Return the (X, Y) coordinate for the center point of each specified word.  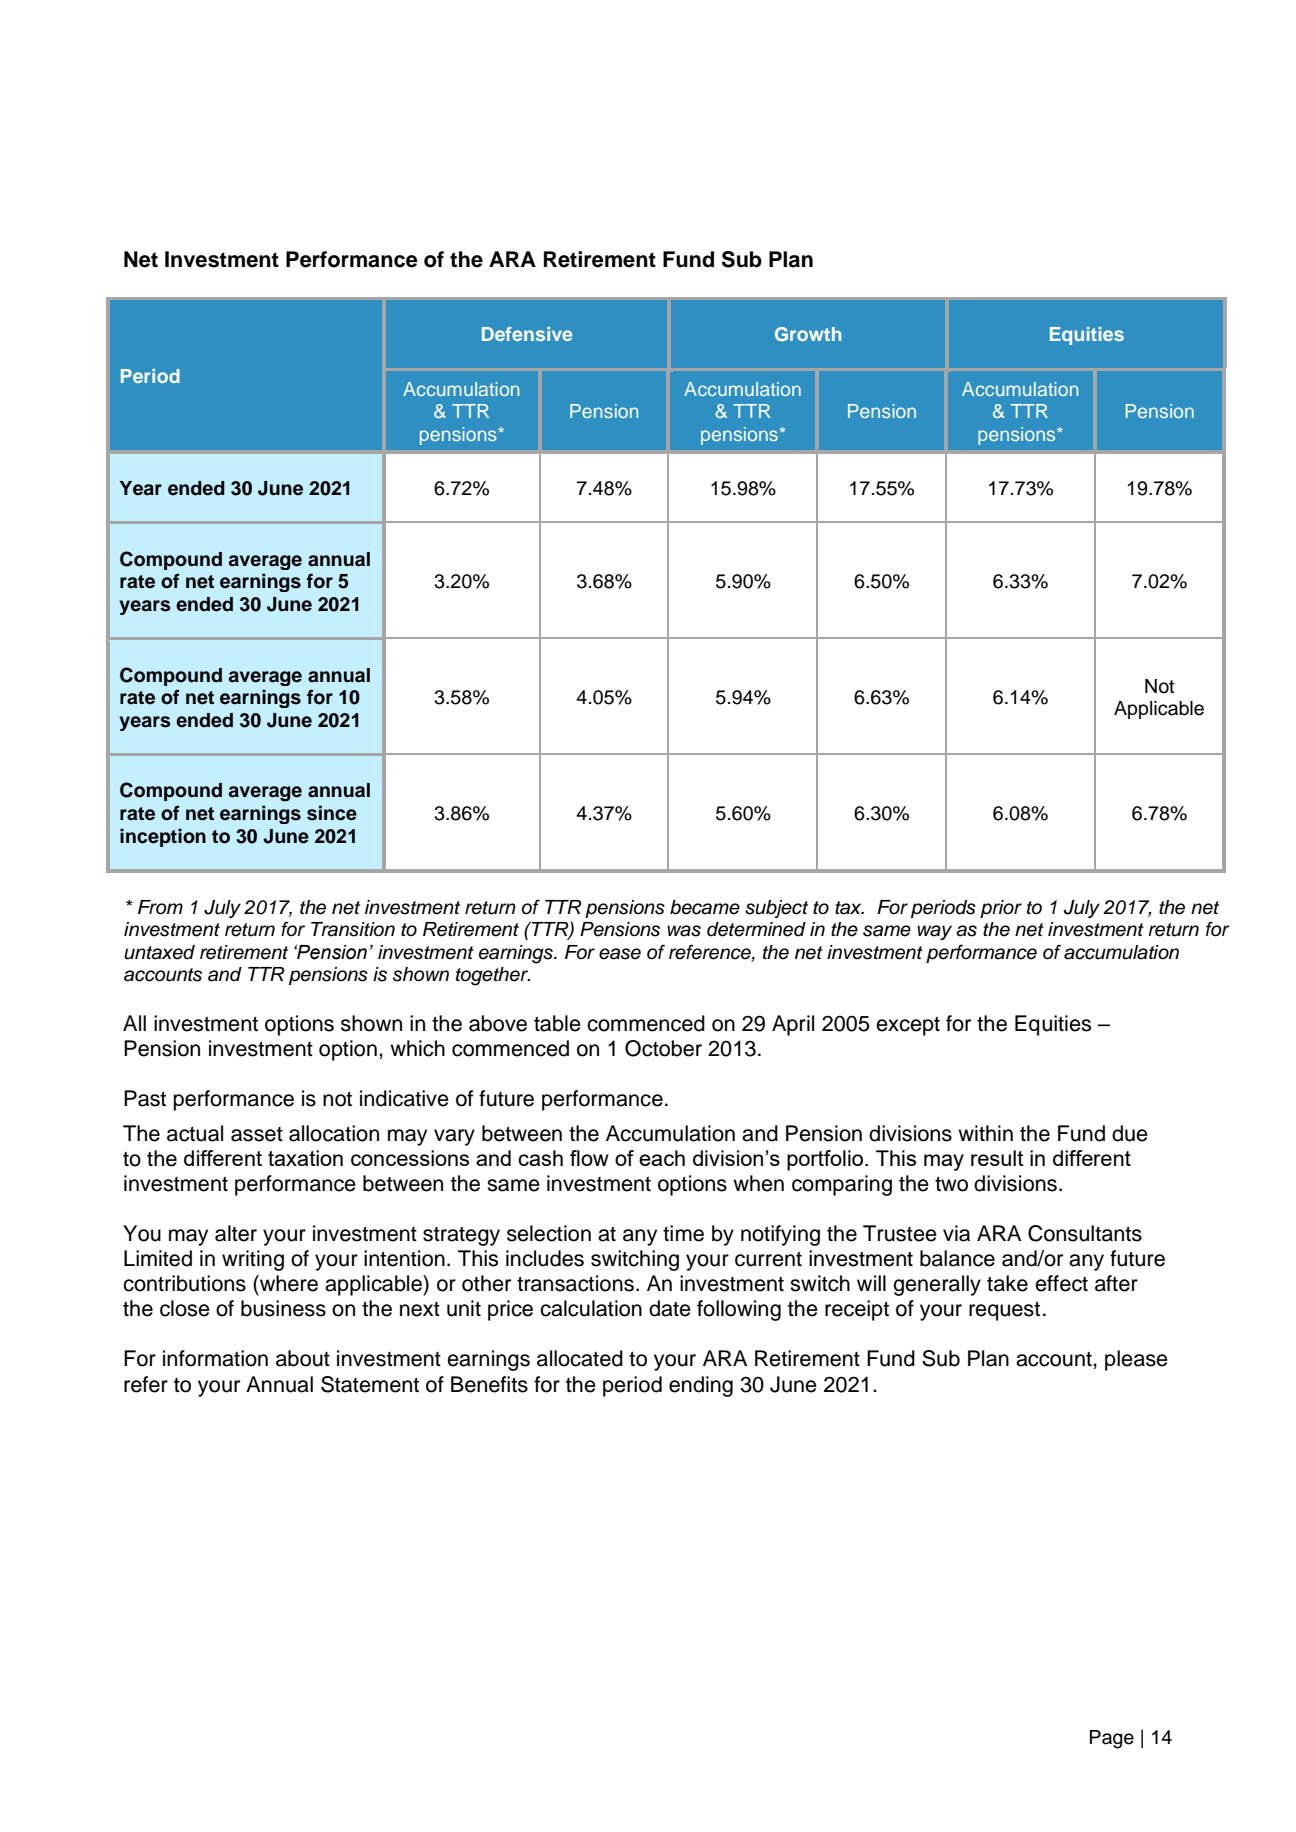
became (705, 907)
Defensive (527, 334)
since (332, 813)
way (934, 932)
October (663, 1048)
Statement (370, 1384)
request (1004, 1311)
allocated (580, 1358)
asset (257, 1134)
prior (1001, 909)
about (303, 1358)
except (908, 1026)
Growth (808, 334)
